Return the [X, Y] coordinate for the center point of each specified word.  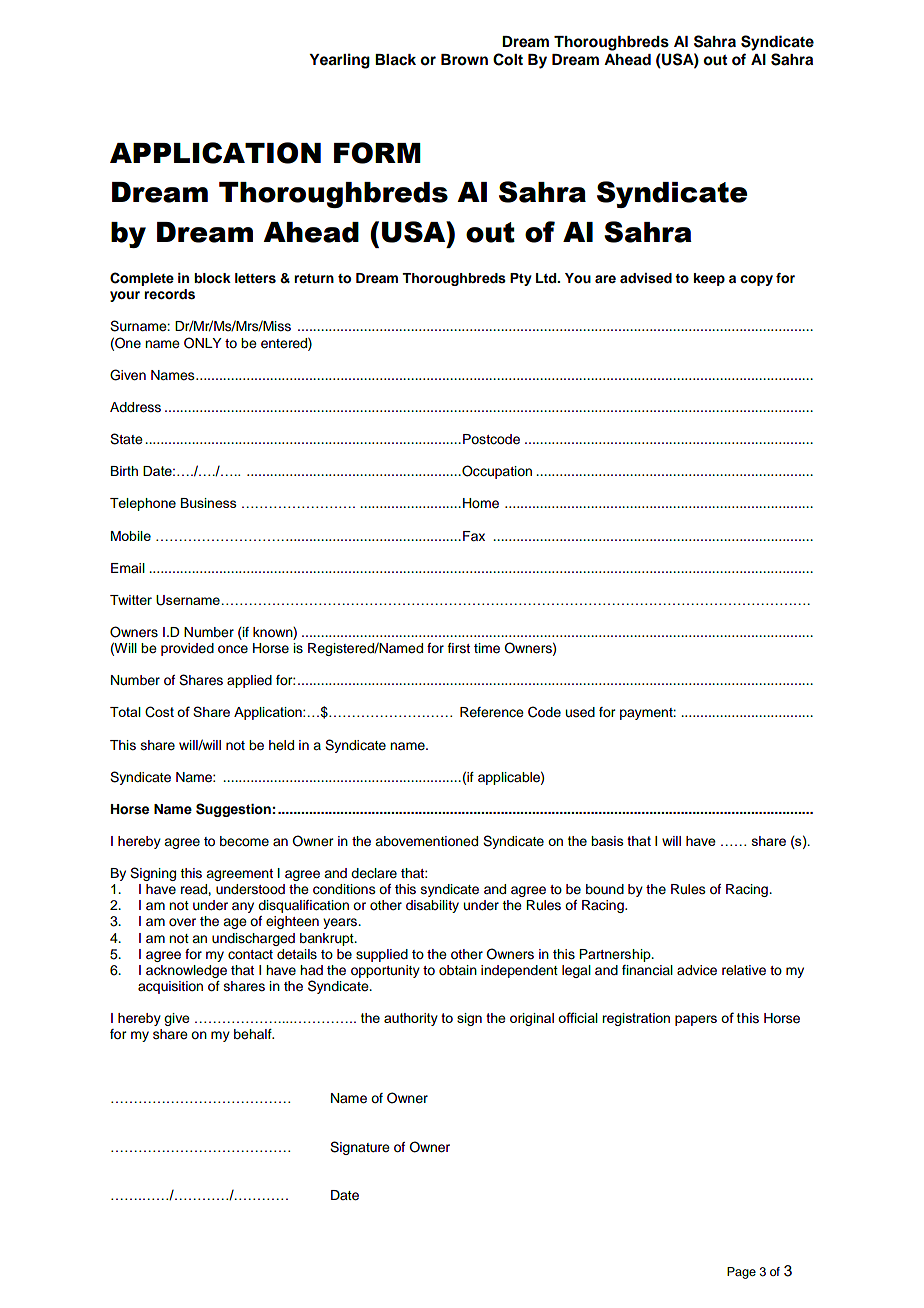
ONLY [203, 343]
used [580, 712]
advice [697, 970]
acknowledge [186, 971]
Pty [521, 279]
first [459, 648]
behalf [254, 1034]
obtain [458, 970]
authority [411, 1019]
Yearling [339, 61]
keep [709, 279]
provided [187, 649]
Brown [464, 60]
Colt [508, 59]
